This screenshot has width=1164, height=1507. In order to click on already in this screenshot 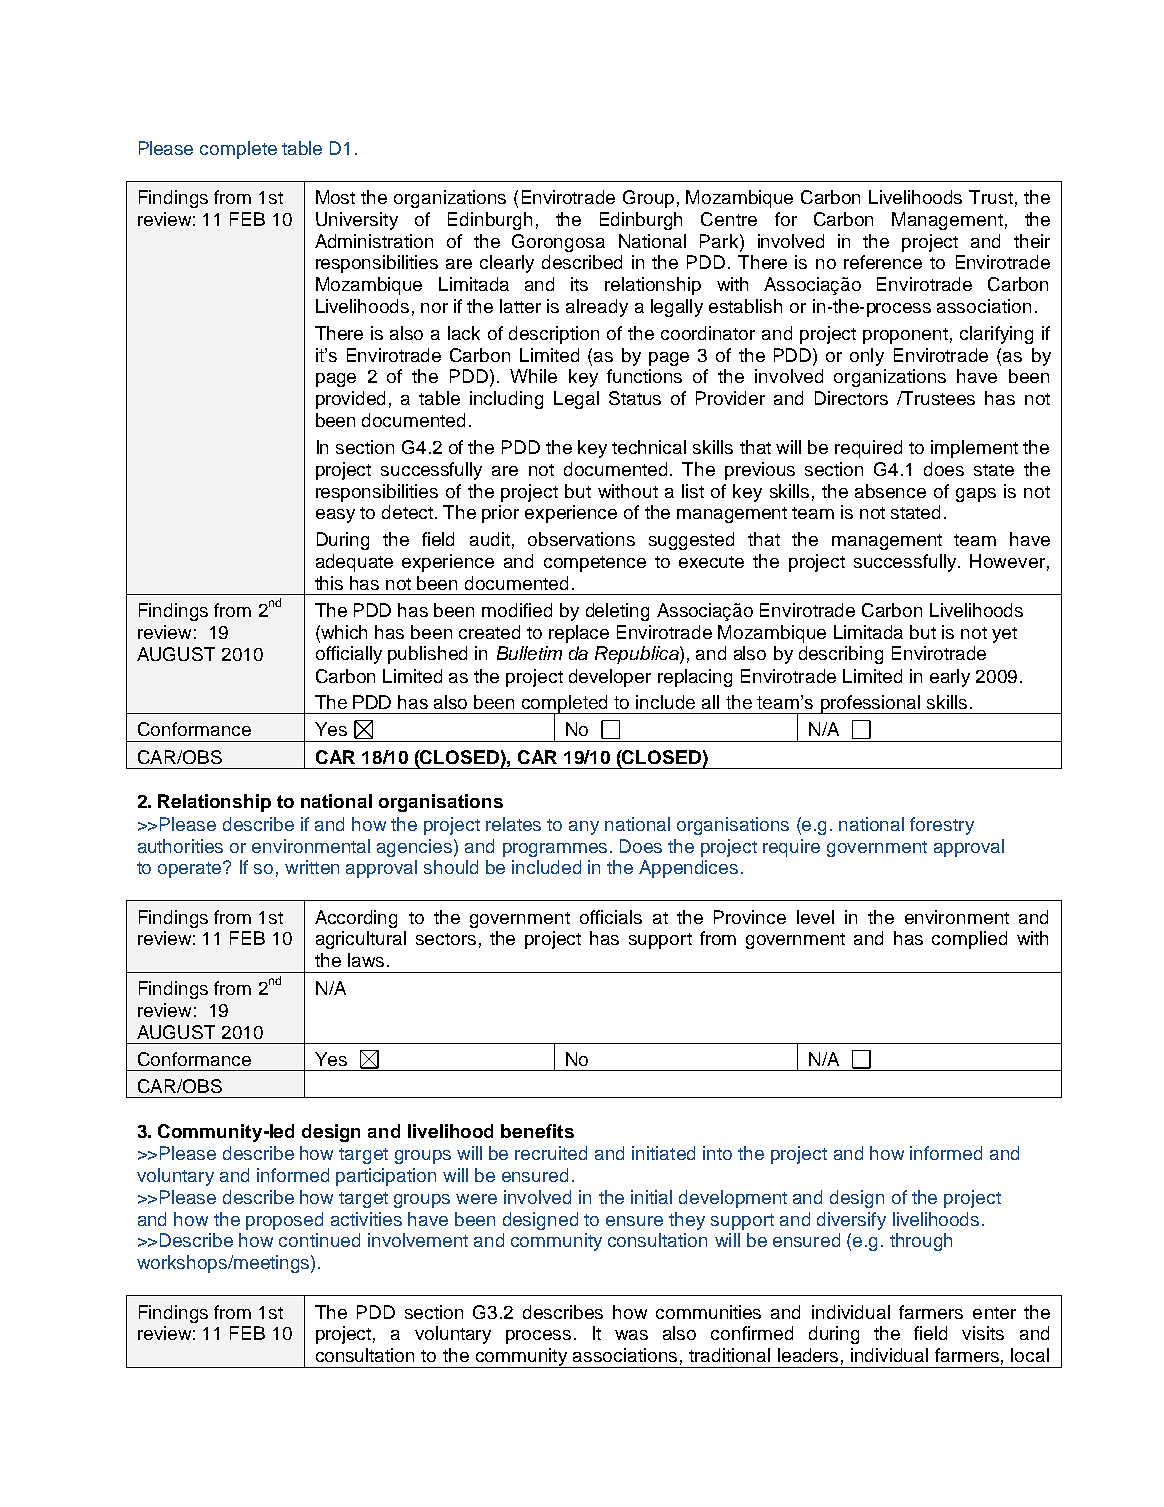, I will do `click(597, 308)`.
